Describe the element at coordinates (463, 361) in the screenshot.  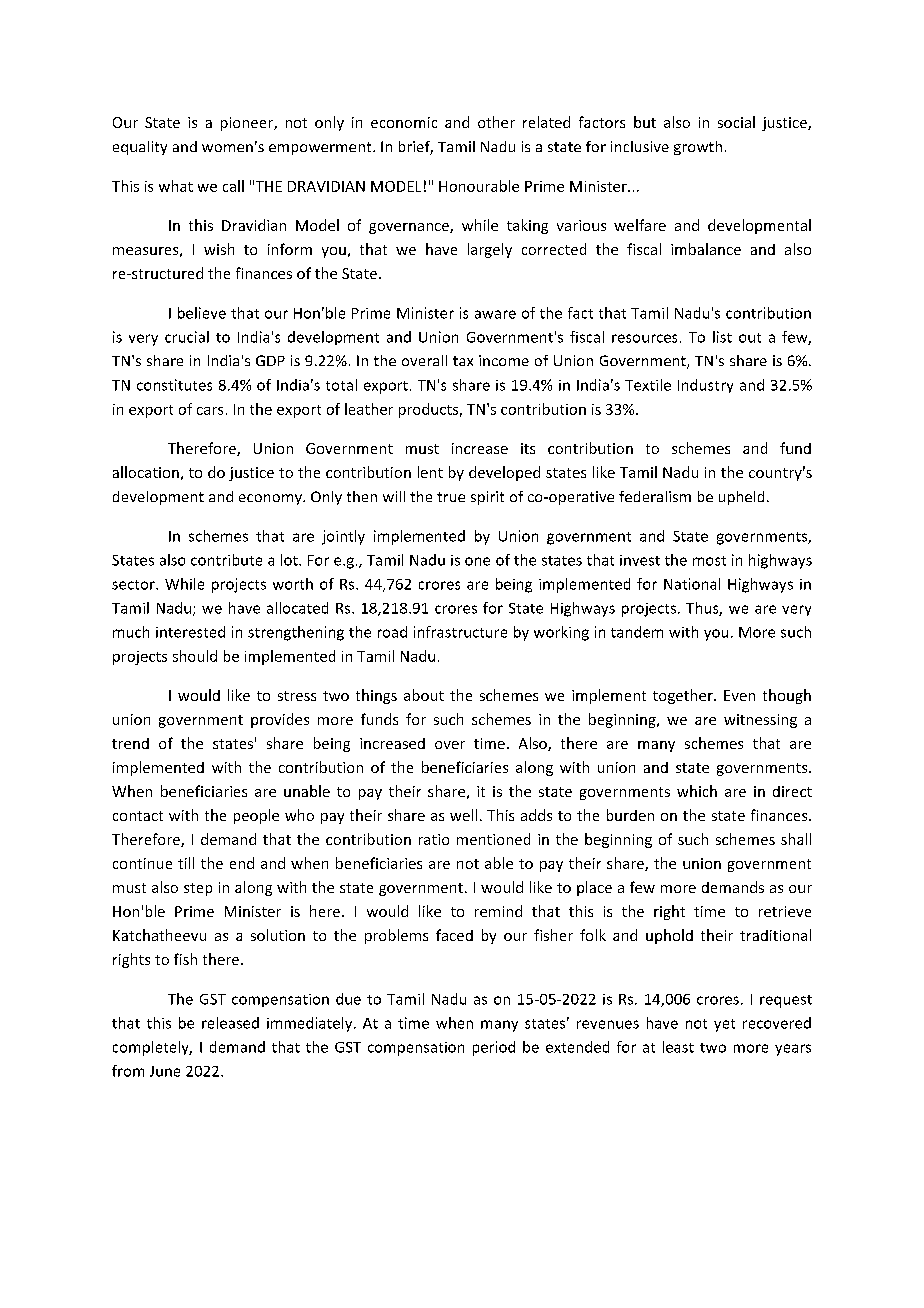
I see `tax` at that location.
